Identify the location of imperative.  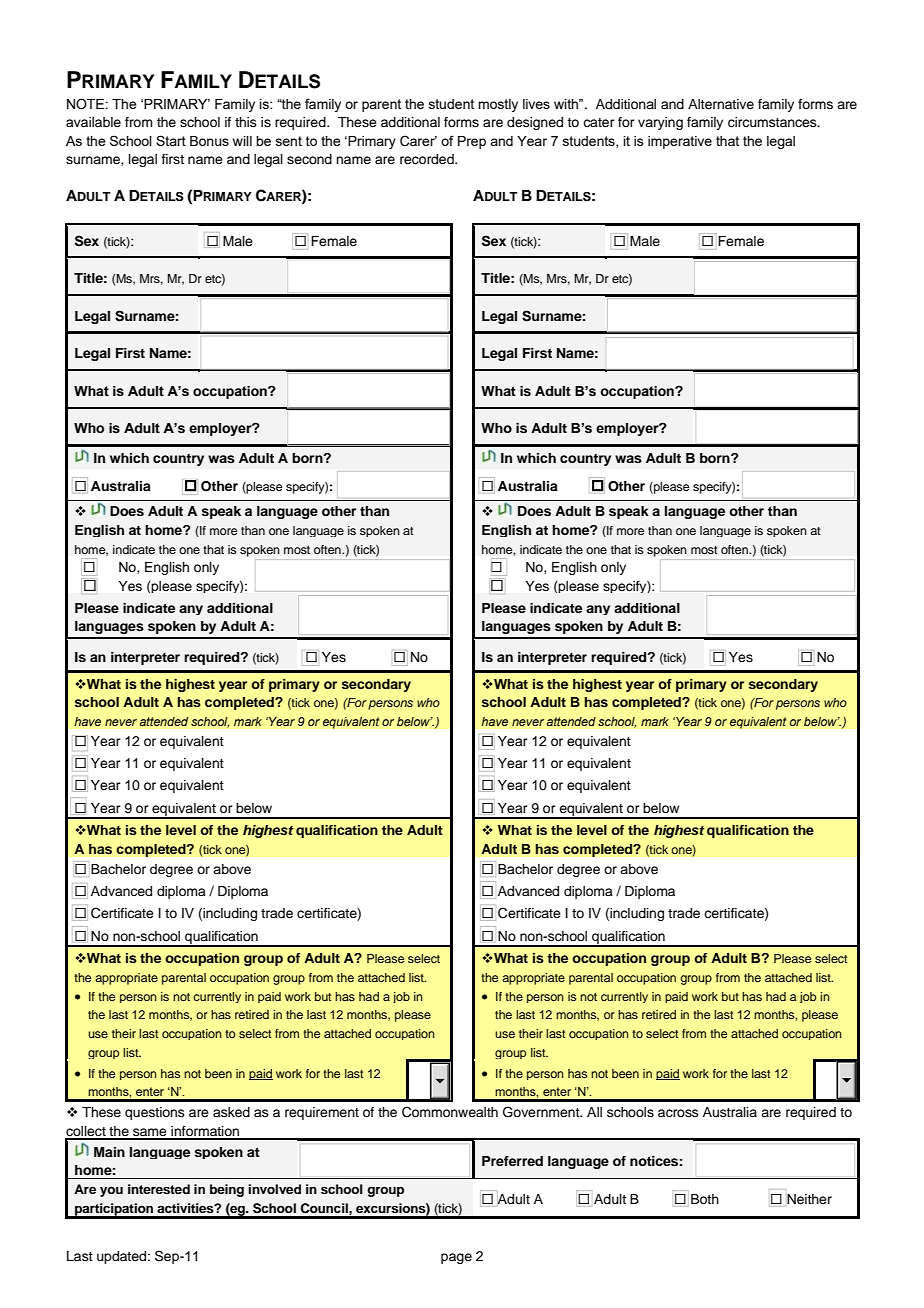
(680, 142).
